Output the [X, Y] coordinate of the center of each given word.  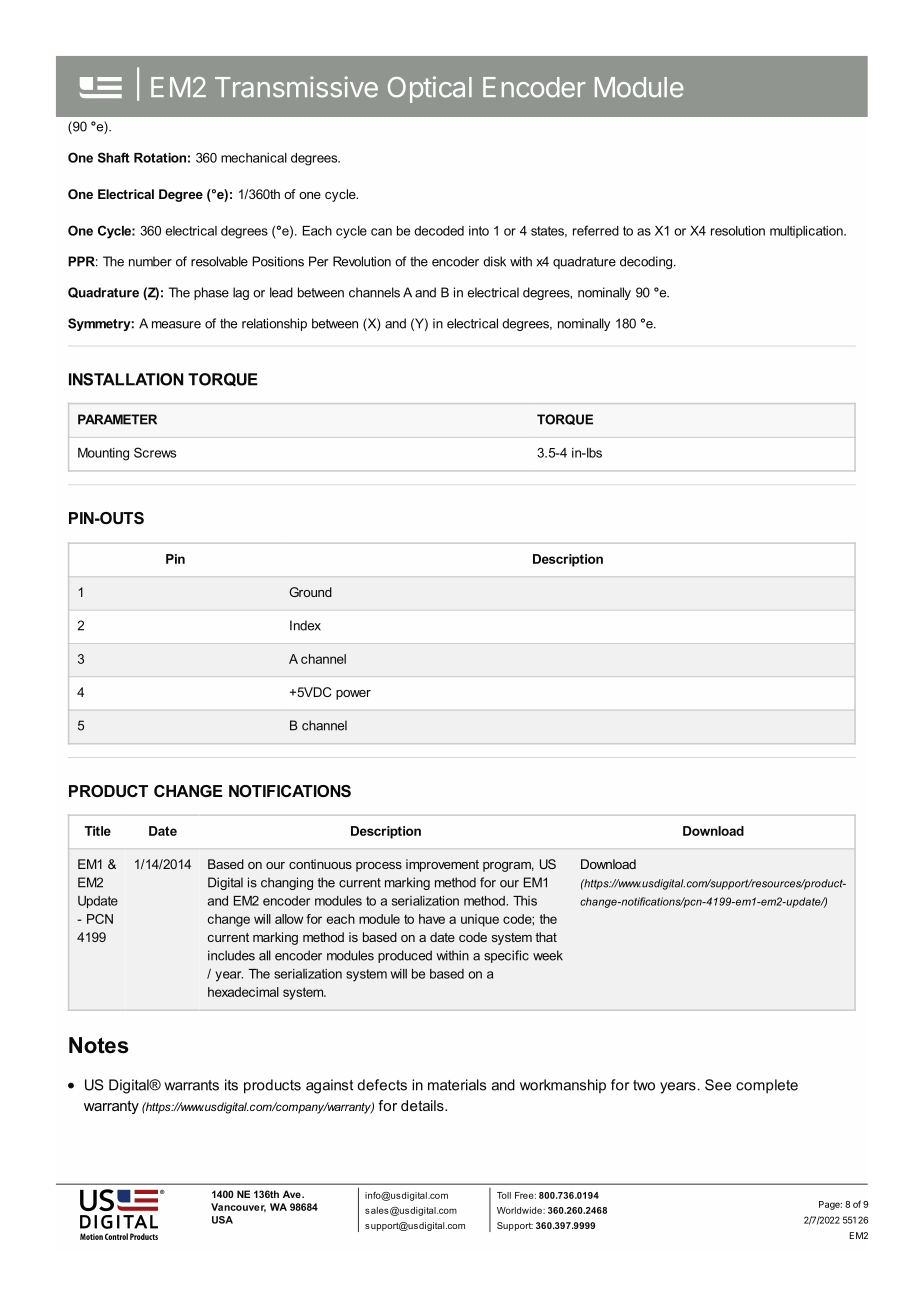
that [546, 937]
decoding [647, 262]
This [525, 901]
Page [829, 1205]
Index [305, 625]
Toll [504, 1195]
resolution [738, 231]
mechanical [254, 158]
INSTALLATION [126, 379]
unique [480, 920]
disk [494, 261]
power [353, 695]
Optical [430, 89]
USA [222, 1220]
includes [231, 955]
